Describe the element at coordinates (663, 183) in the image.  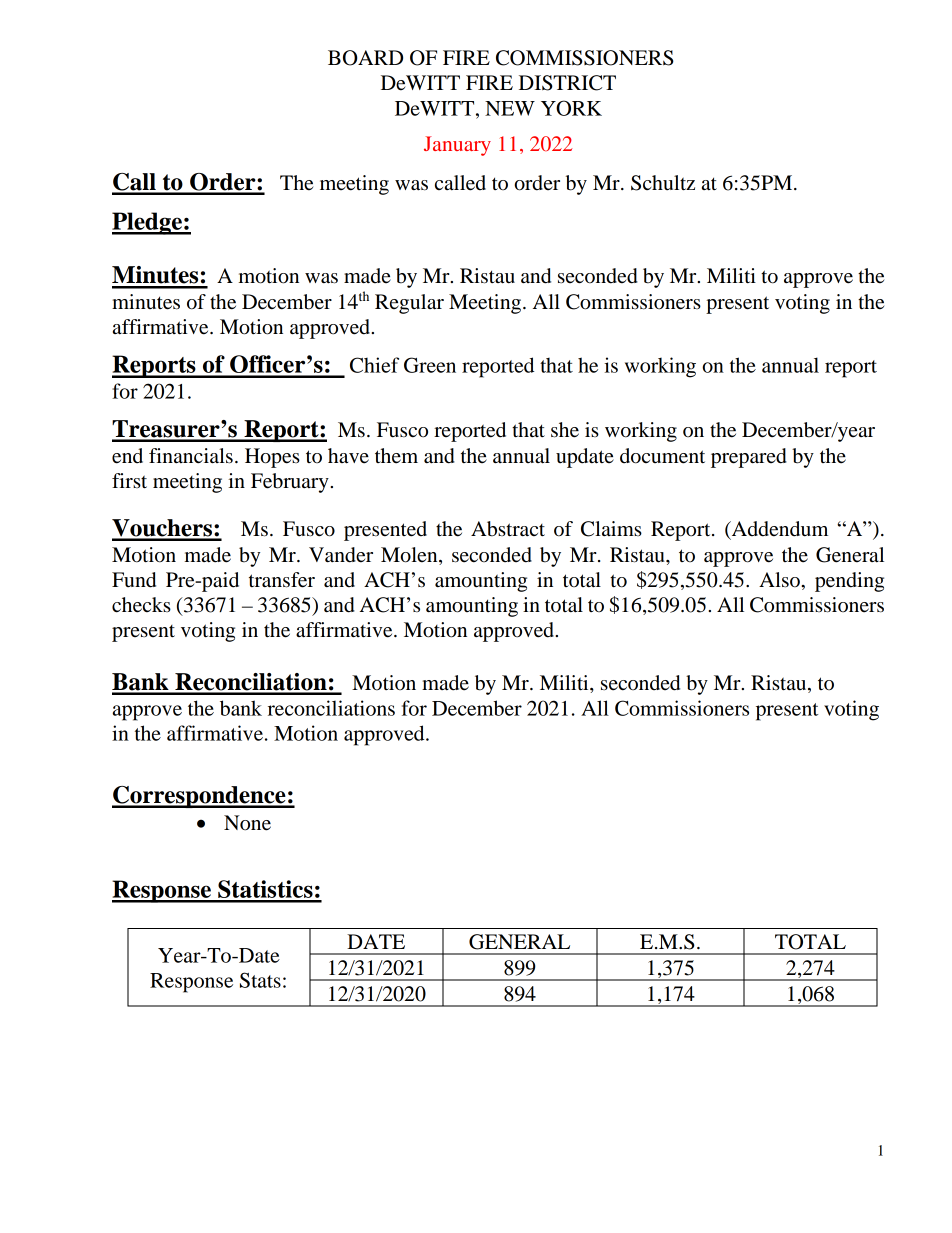
I see `Schultz` at that location.
